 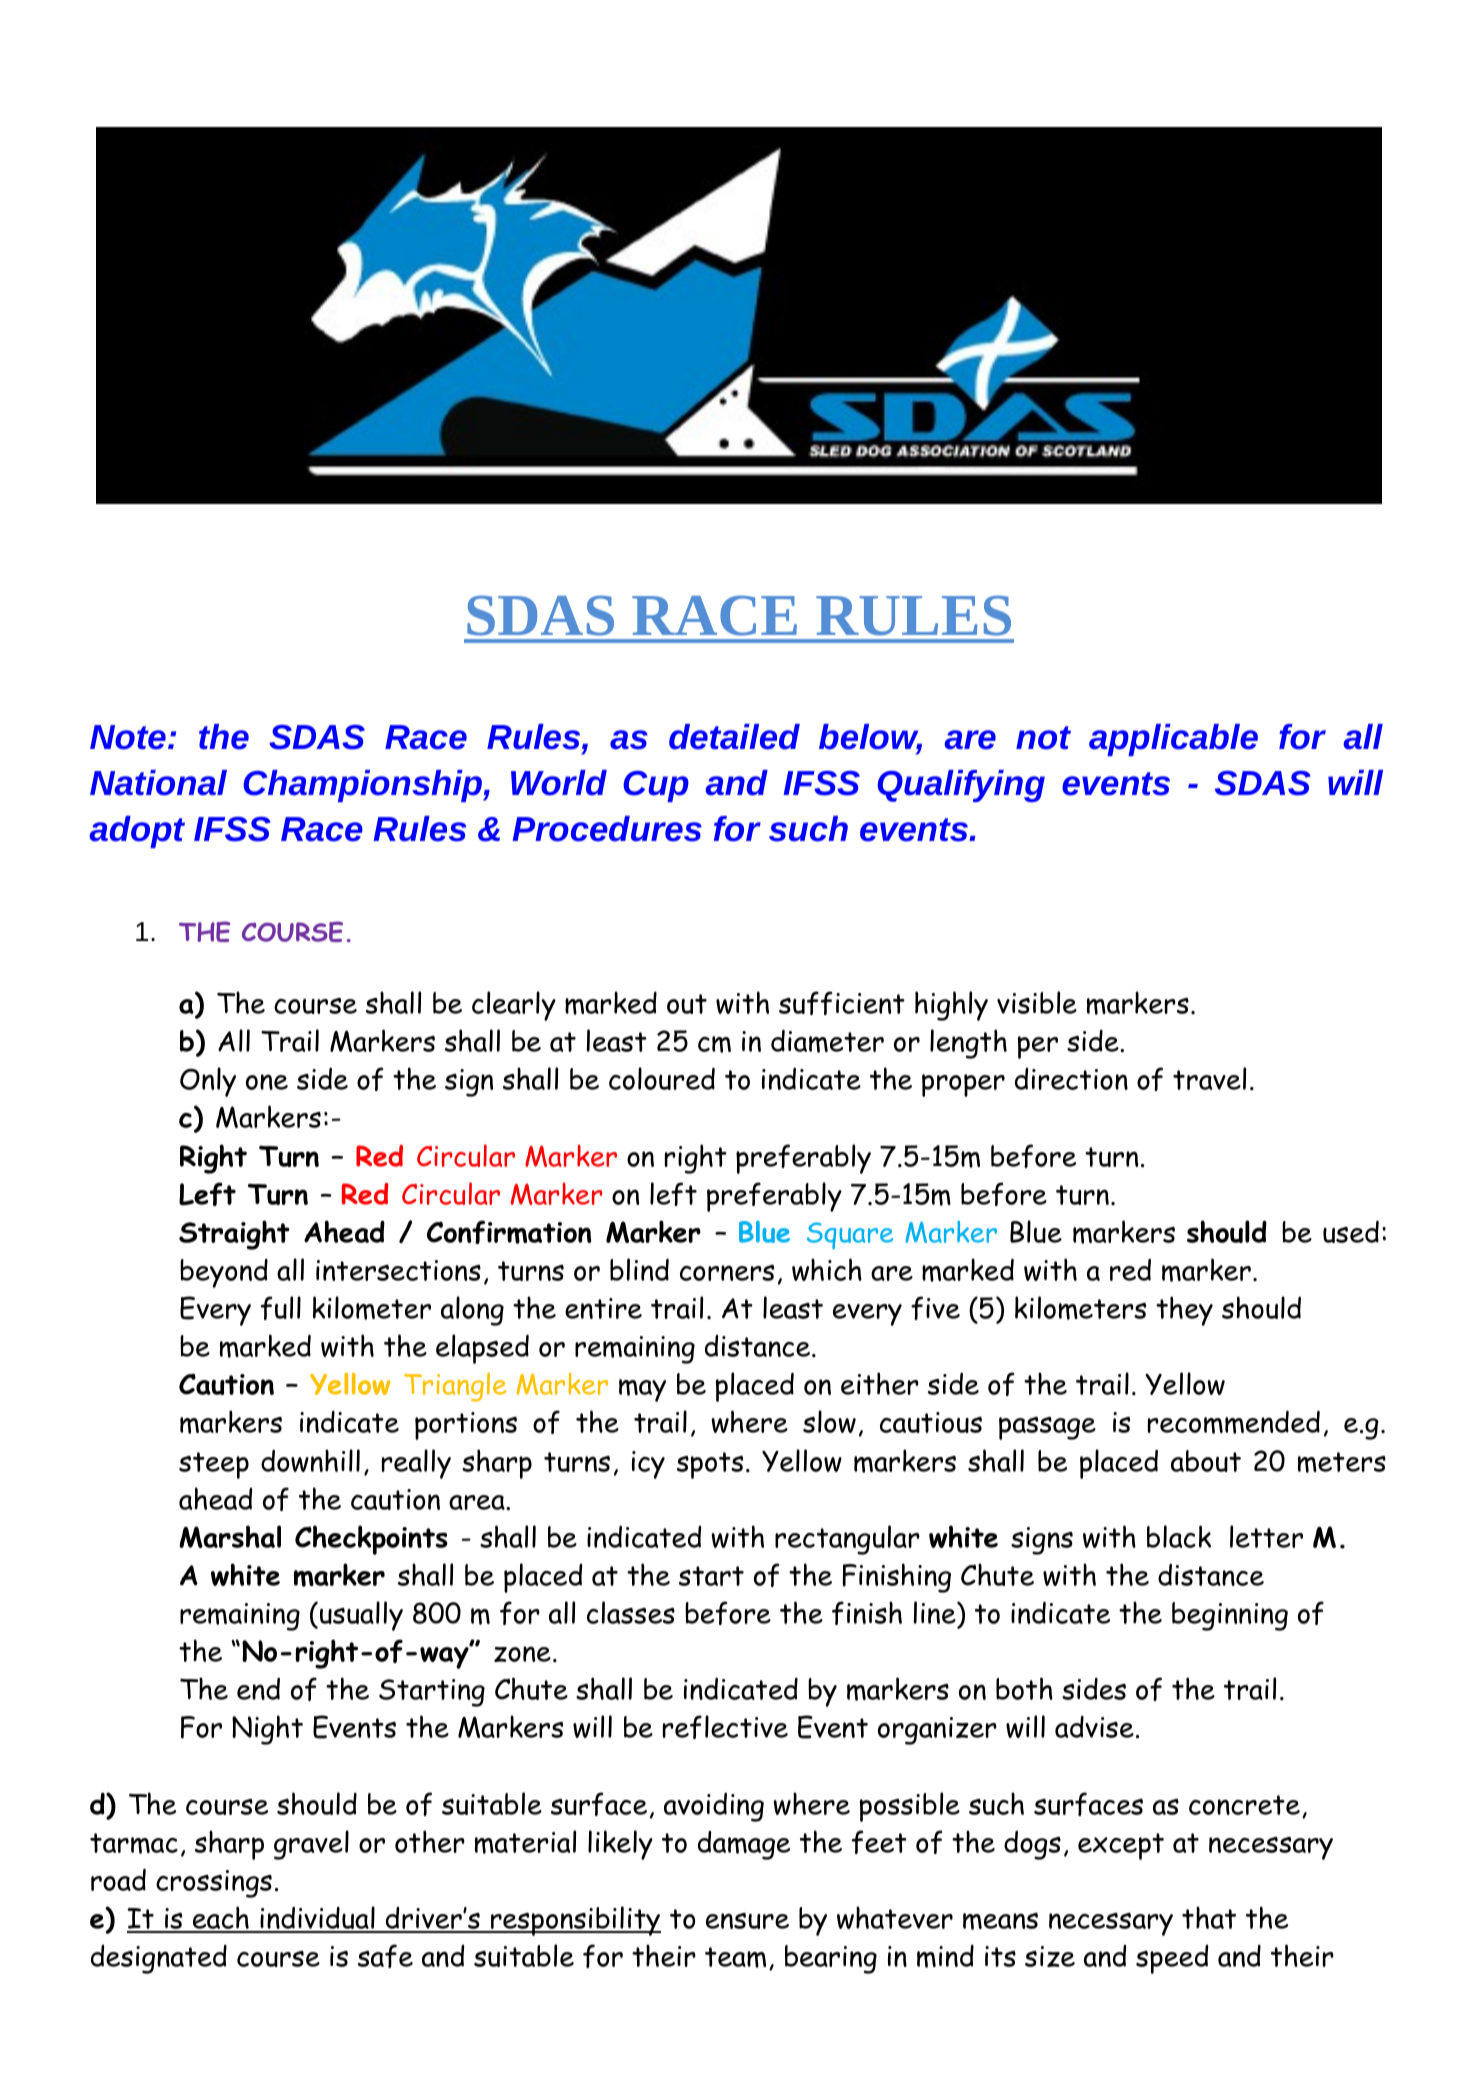 What do you see at coordinates (220, 1919) in the page?
I see `each` at bounding box center [220, 1919].
